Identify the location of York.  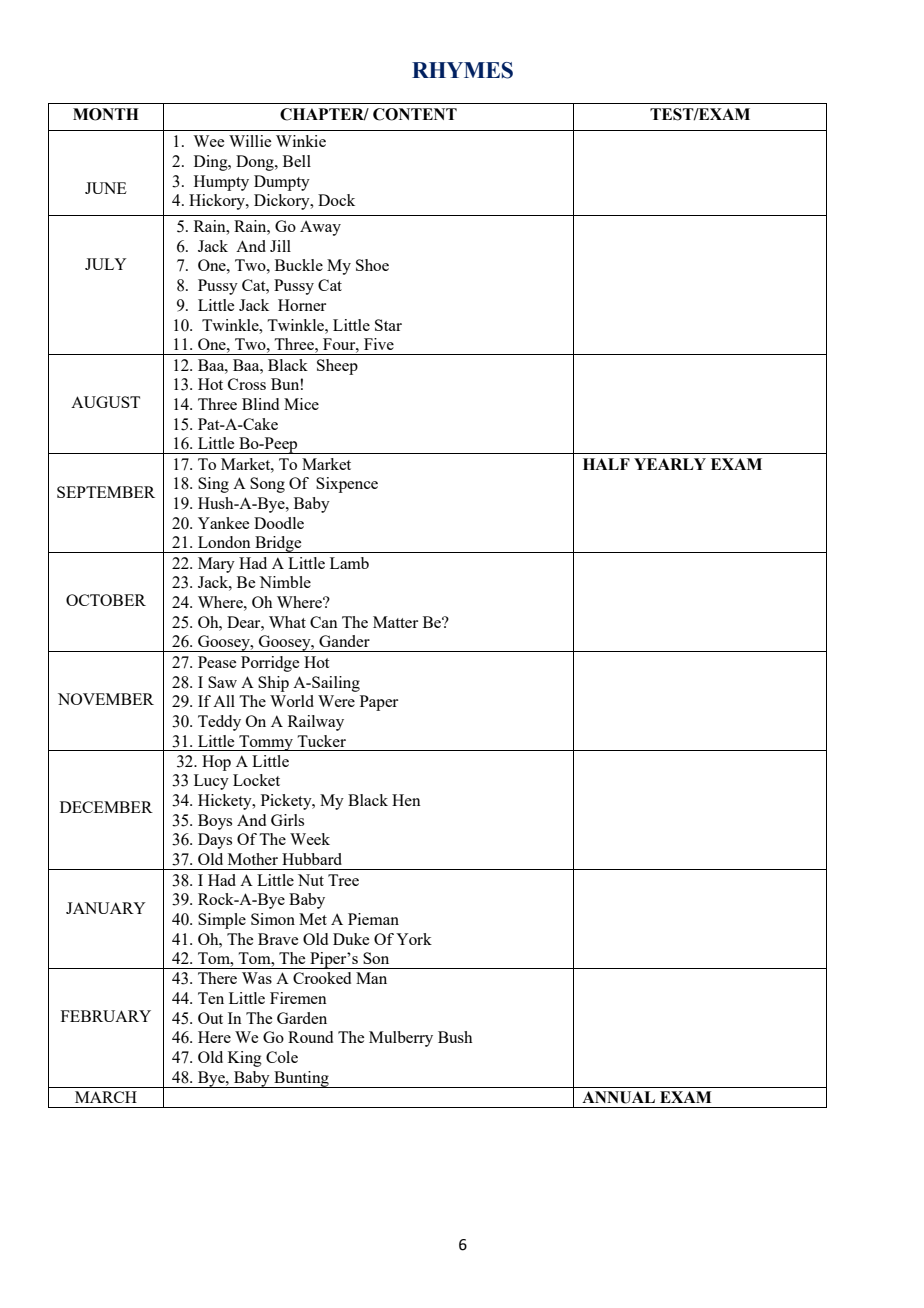
(414, 939).
